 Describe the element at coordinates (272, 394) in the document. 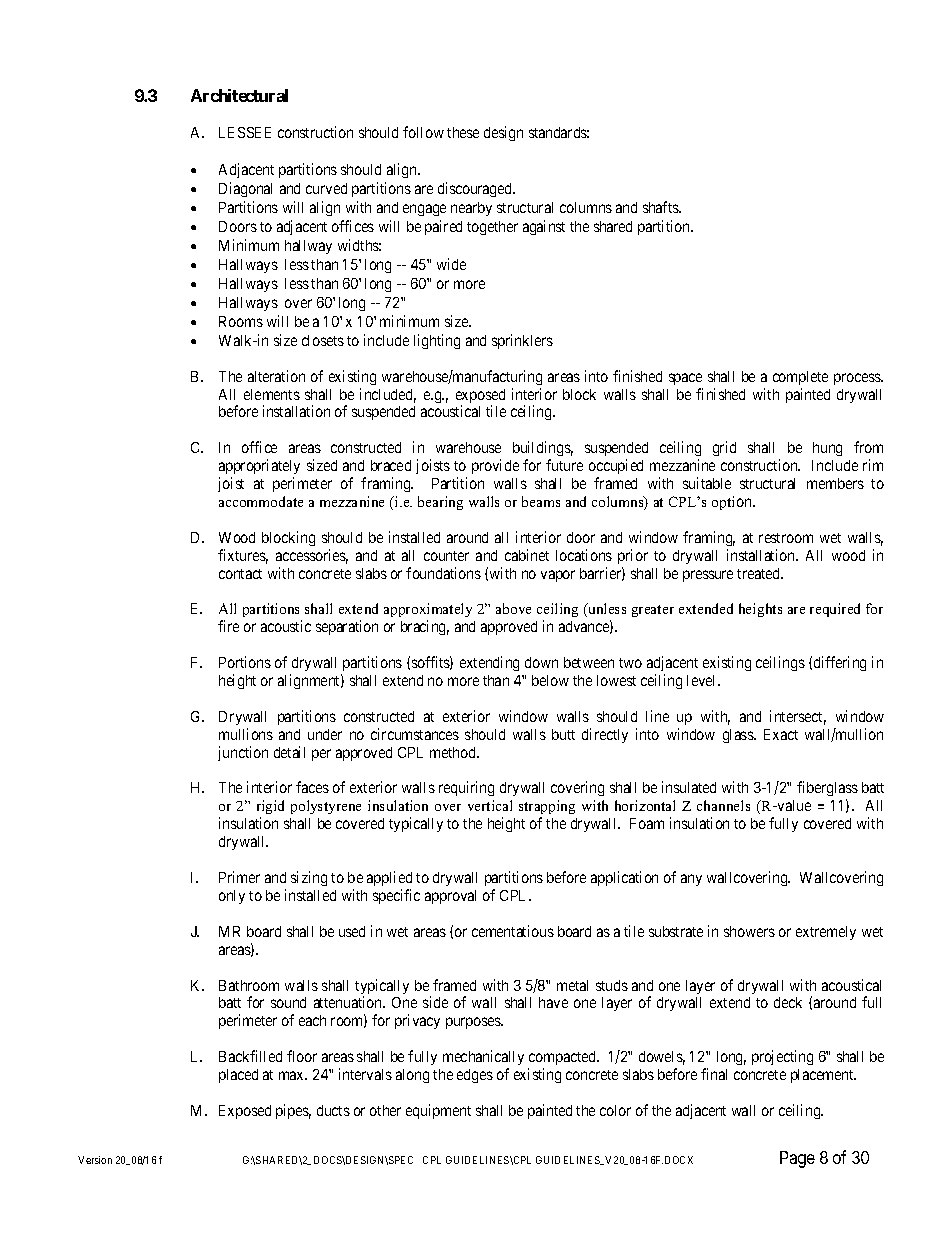

I see `elements` at that location.
